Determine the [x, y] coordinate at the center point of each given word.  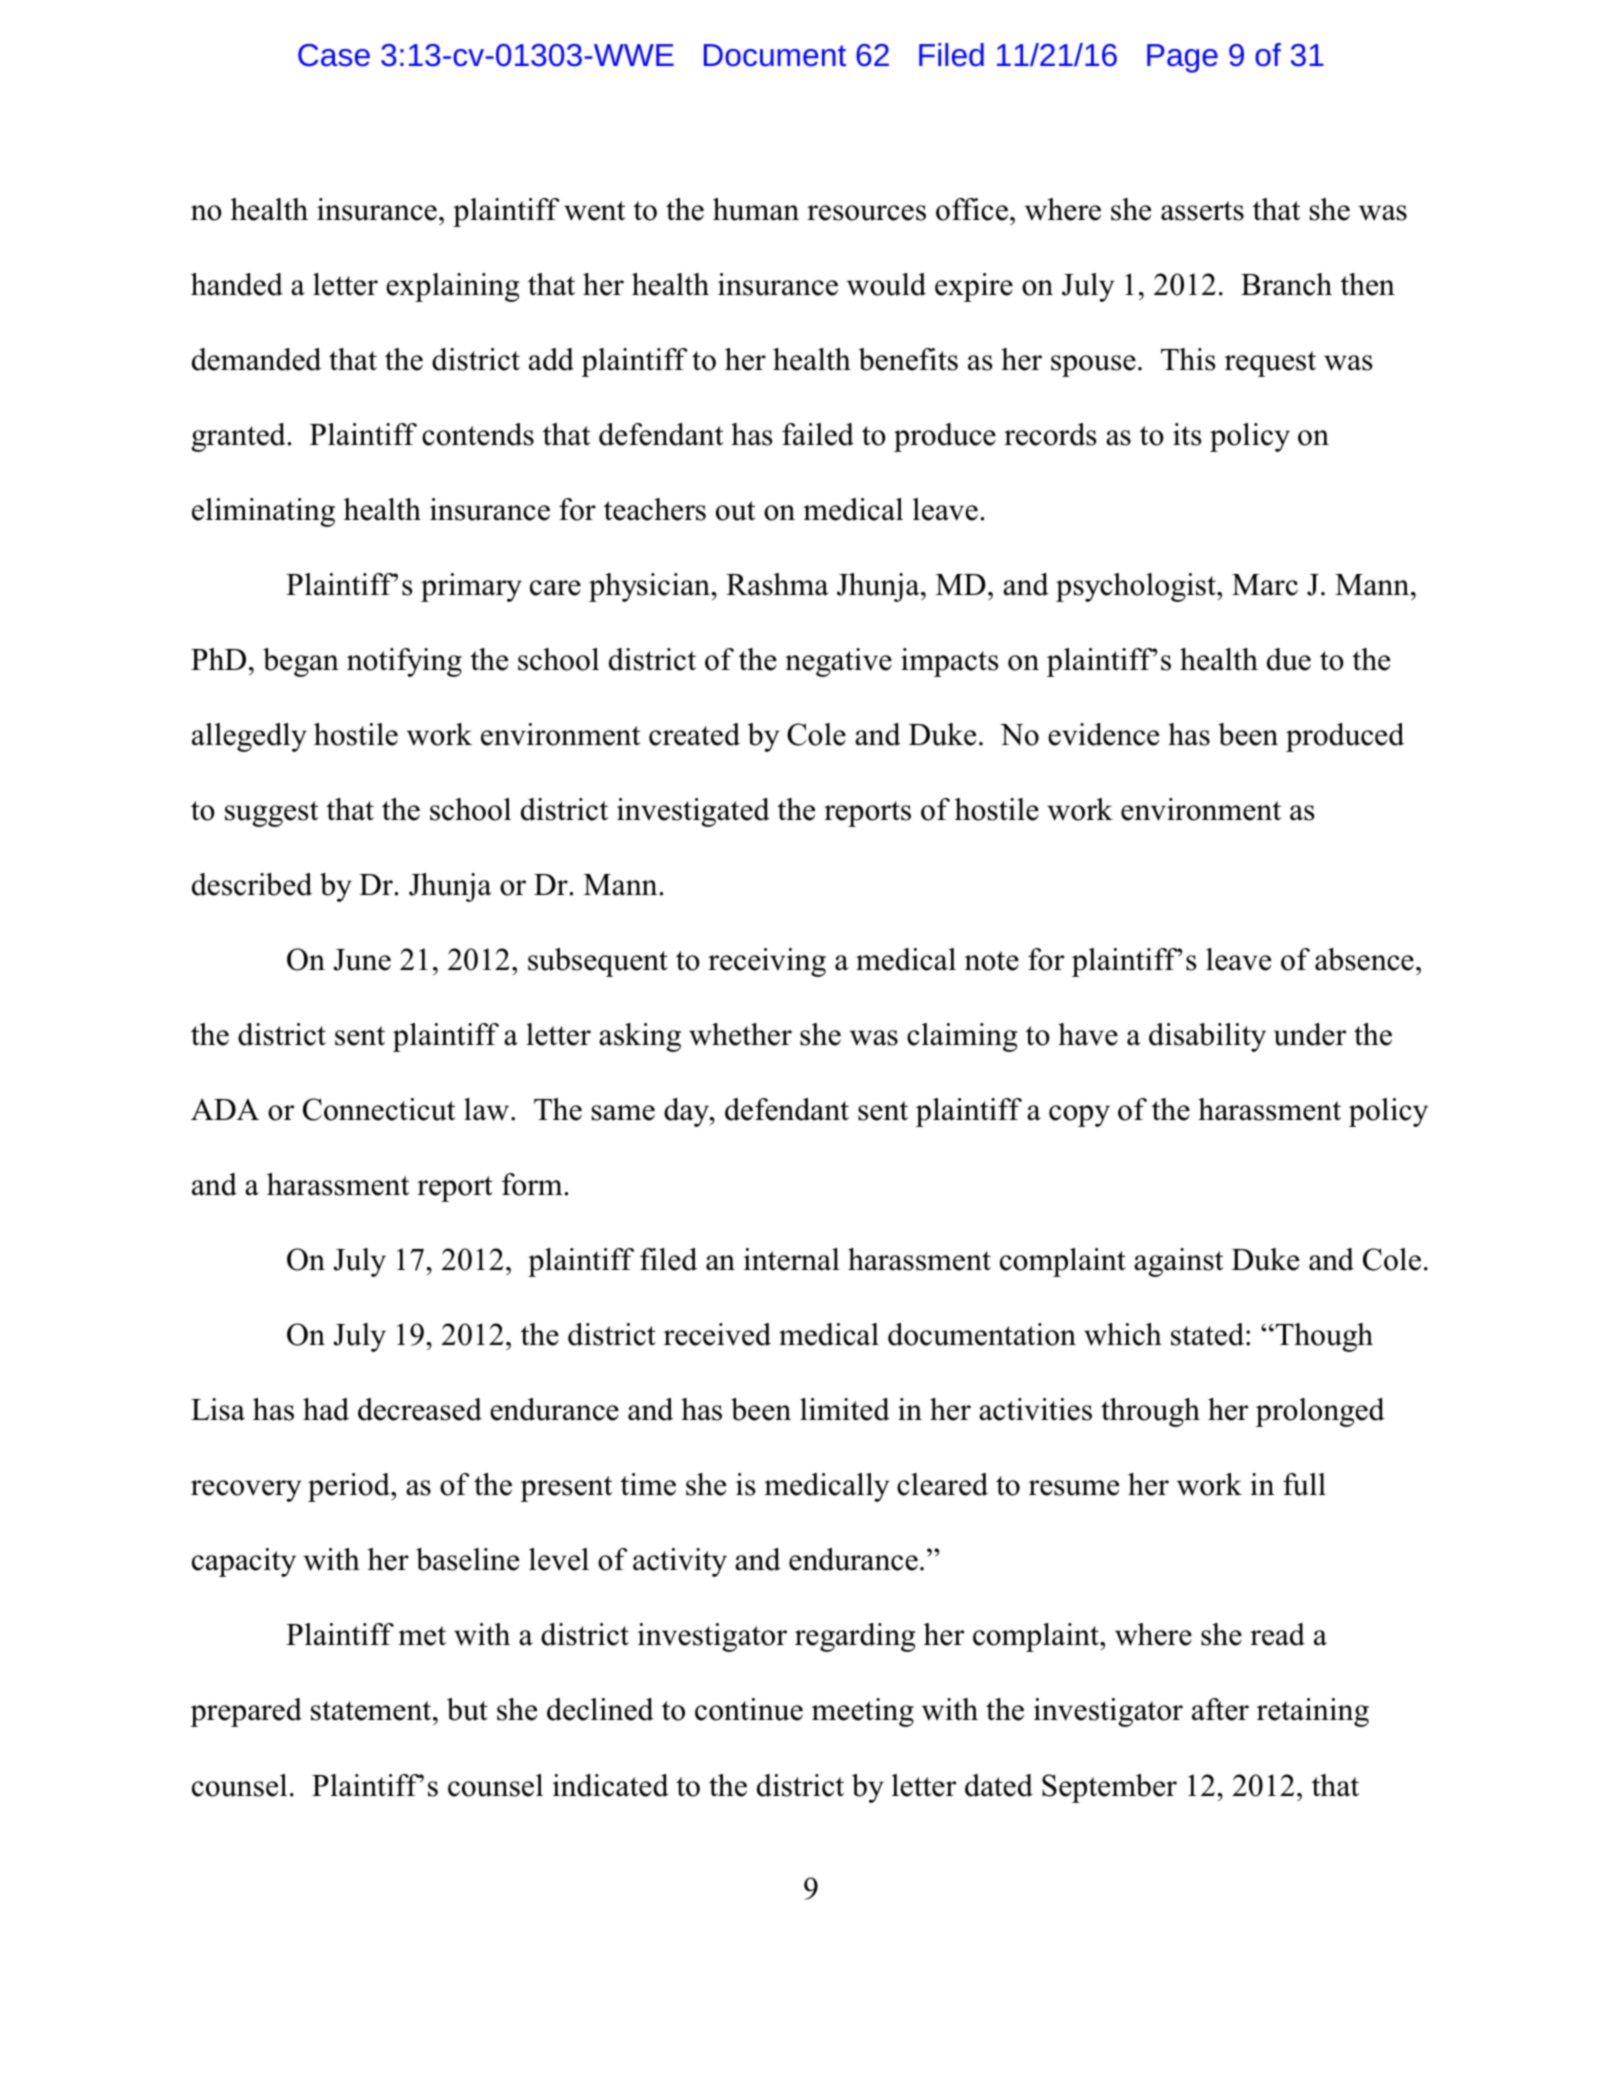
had [326, 1409]
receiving [767, 962]
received [717, 1334]
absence [1364, 959]
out [735, 511]
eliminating [263, 512]
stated [1209, 1334]
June [362, 960]
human [756, 209]
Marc [1265, 585]
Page [1182, 58]
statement [372, 1711]
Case [334, 55]
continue [749, 1709]
